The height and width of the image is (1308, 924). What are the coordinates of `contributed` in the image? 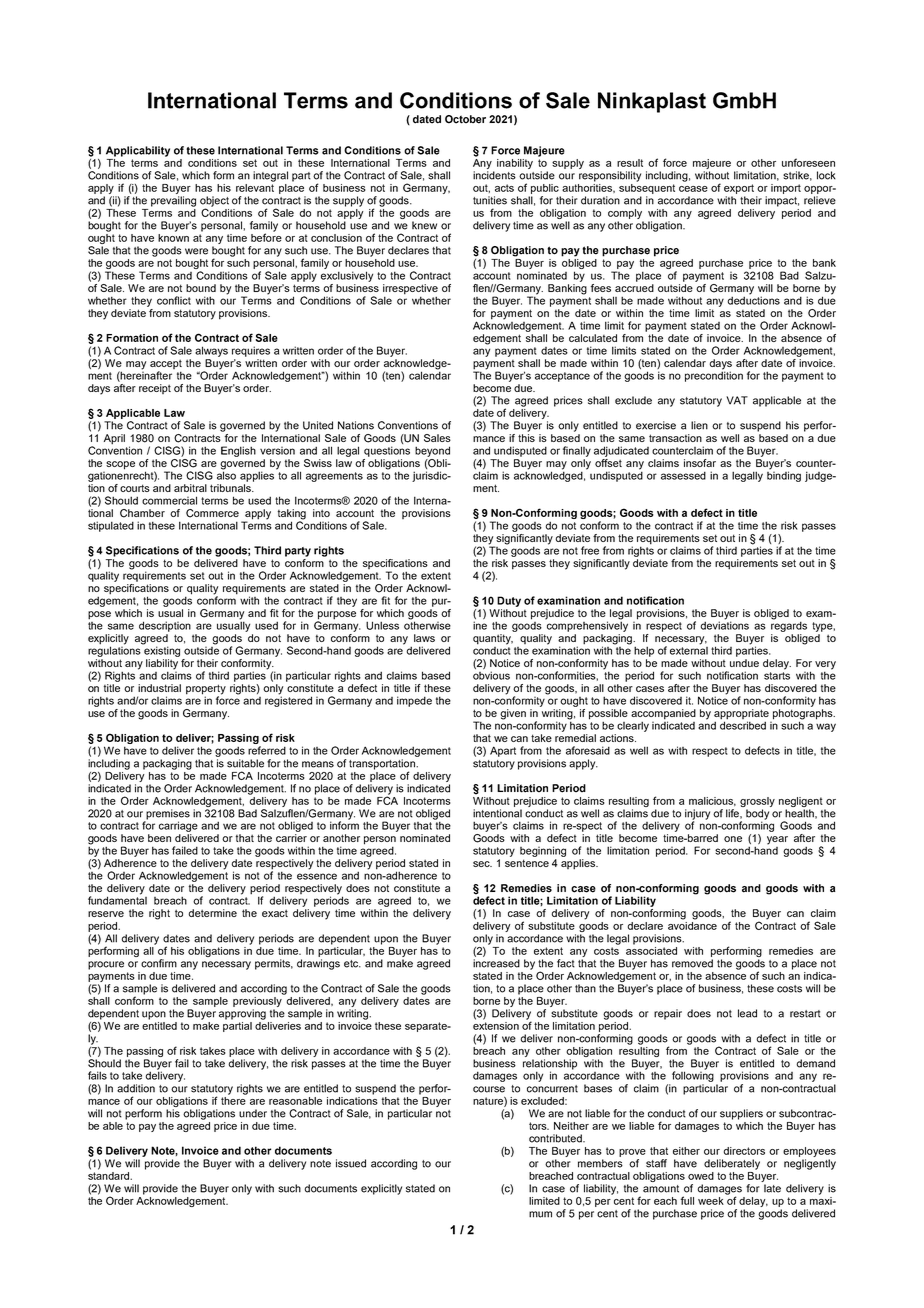 It's located at (556, 1138).
